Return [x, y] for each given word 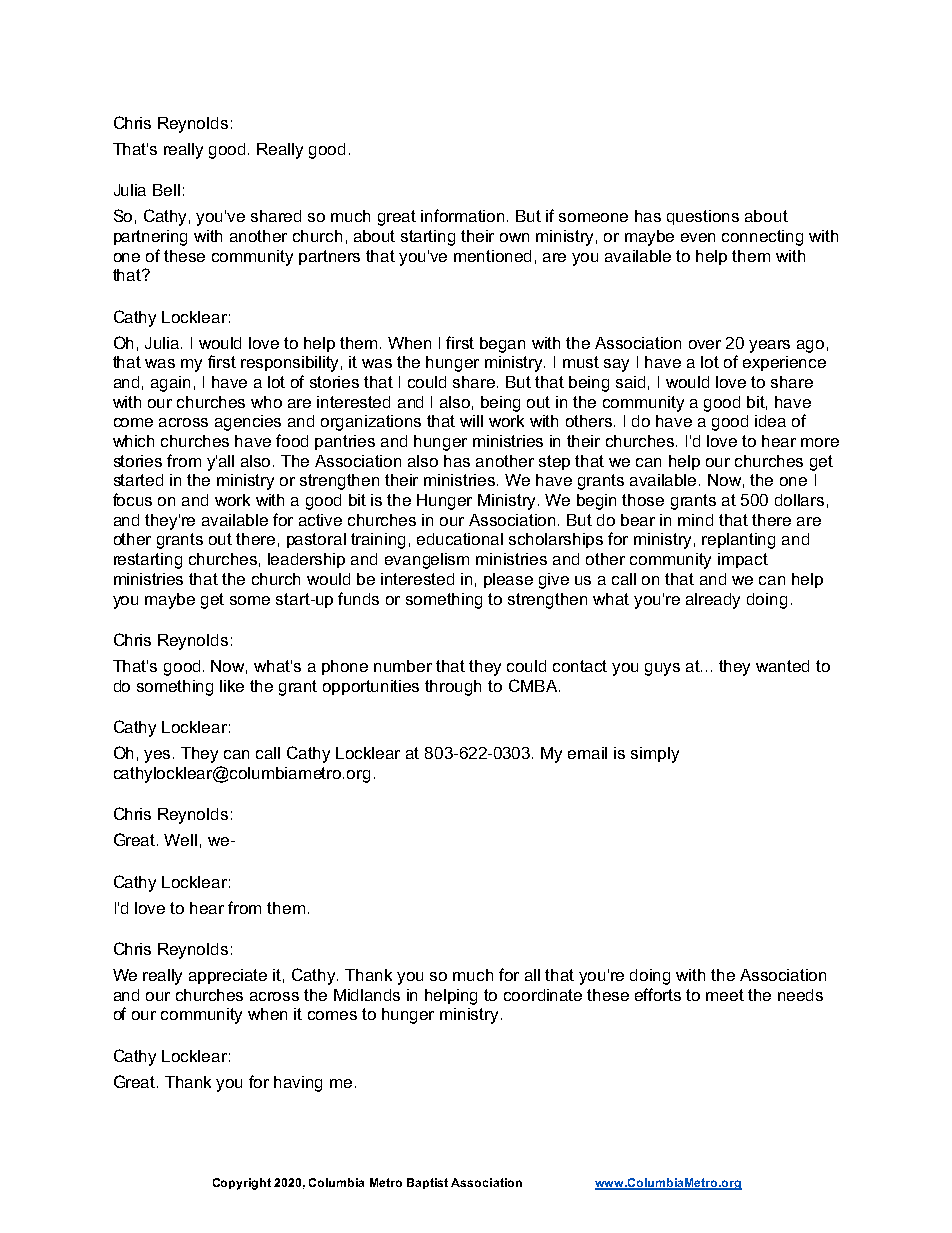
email [587, 753]
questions [703, 217]
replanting [738, 541]
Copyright [242, 1184]
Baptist [427, 1183]
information [462, 215]
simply [655, 755]
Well [180, 840]
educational [460, 539]
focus [132, 499]
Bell [166, 190]
